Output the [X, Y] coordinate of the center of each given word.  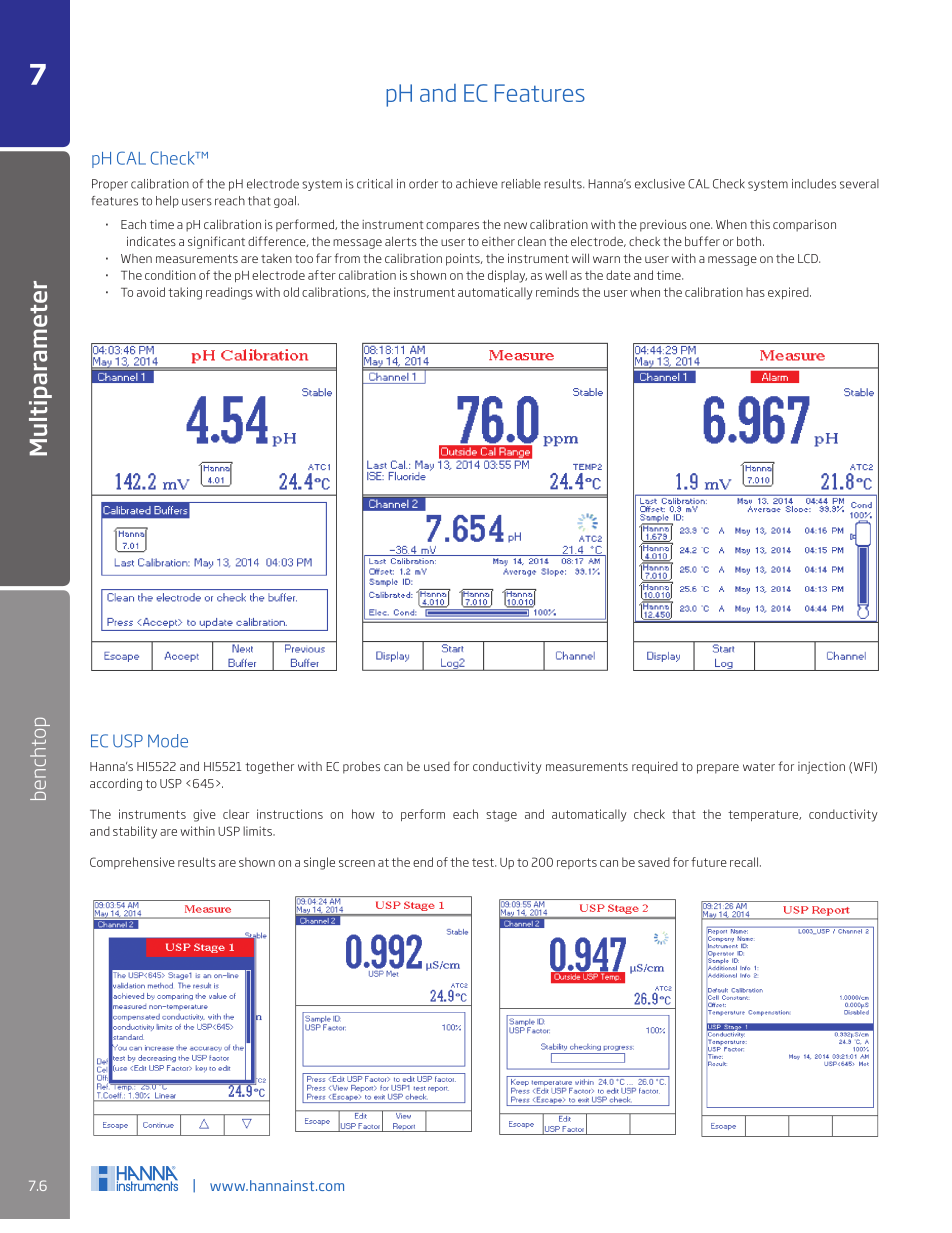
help [167, 202]
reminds [557, 292]
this [760, 224]
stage [501, 816]
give [204, 815]
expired [789, 293]
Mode [168, 741]
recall [744, 862]
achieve [477, 184]
